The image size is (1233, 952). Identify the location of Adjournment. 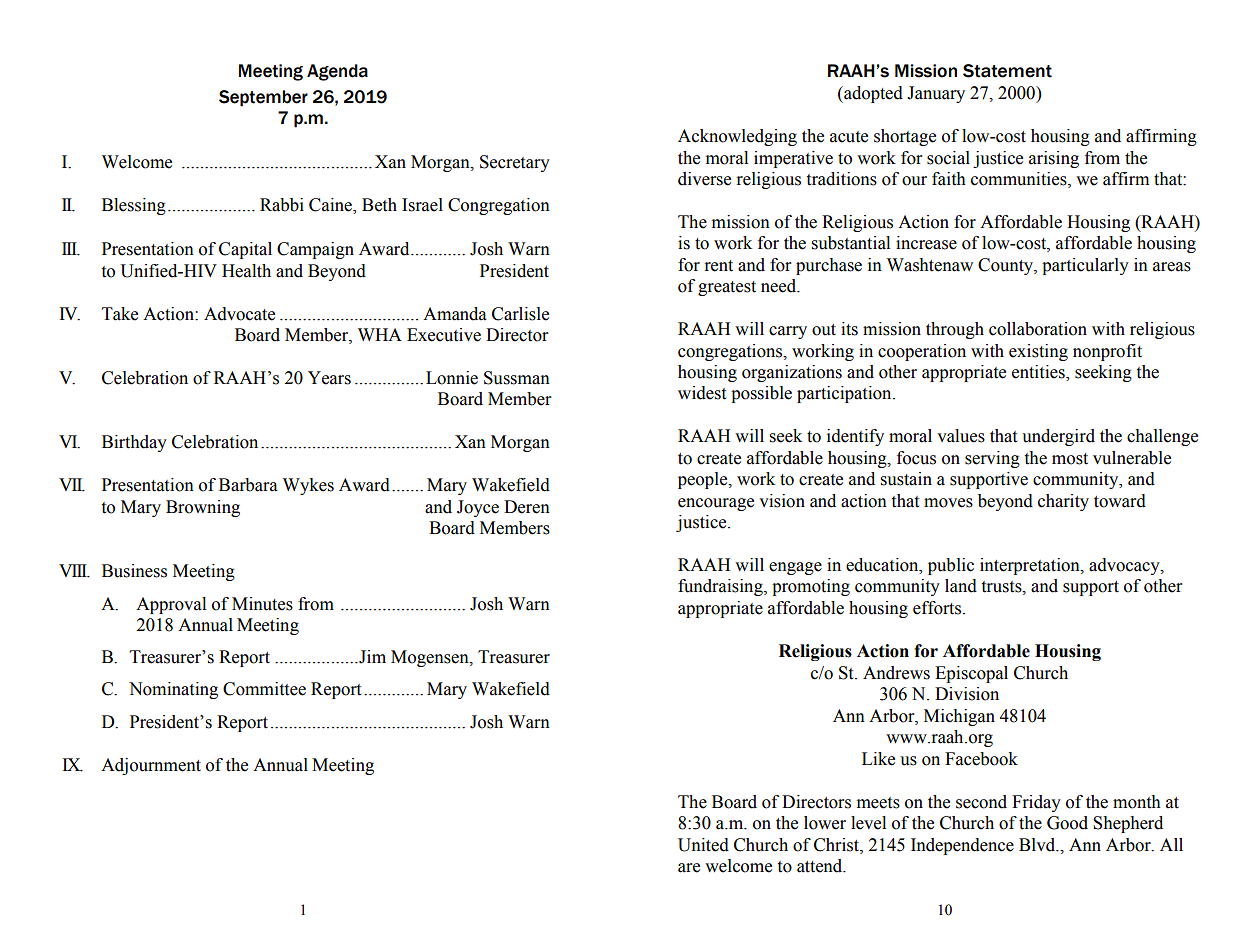
(151, 766).
